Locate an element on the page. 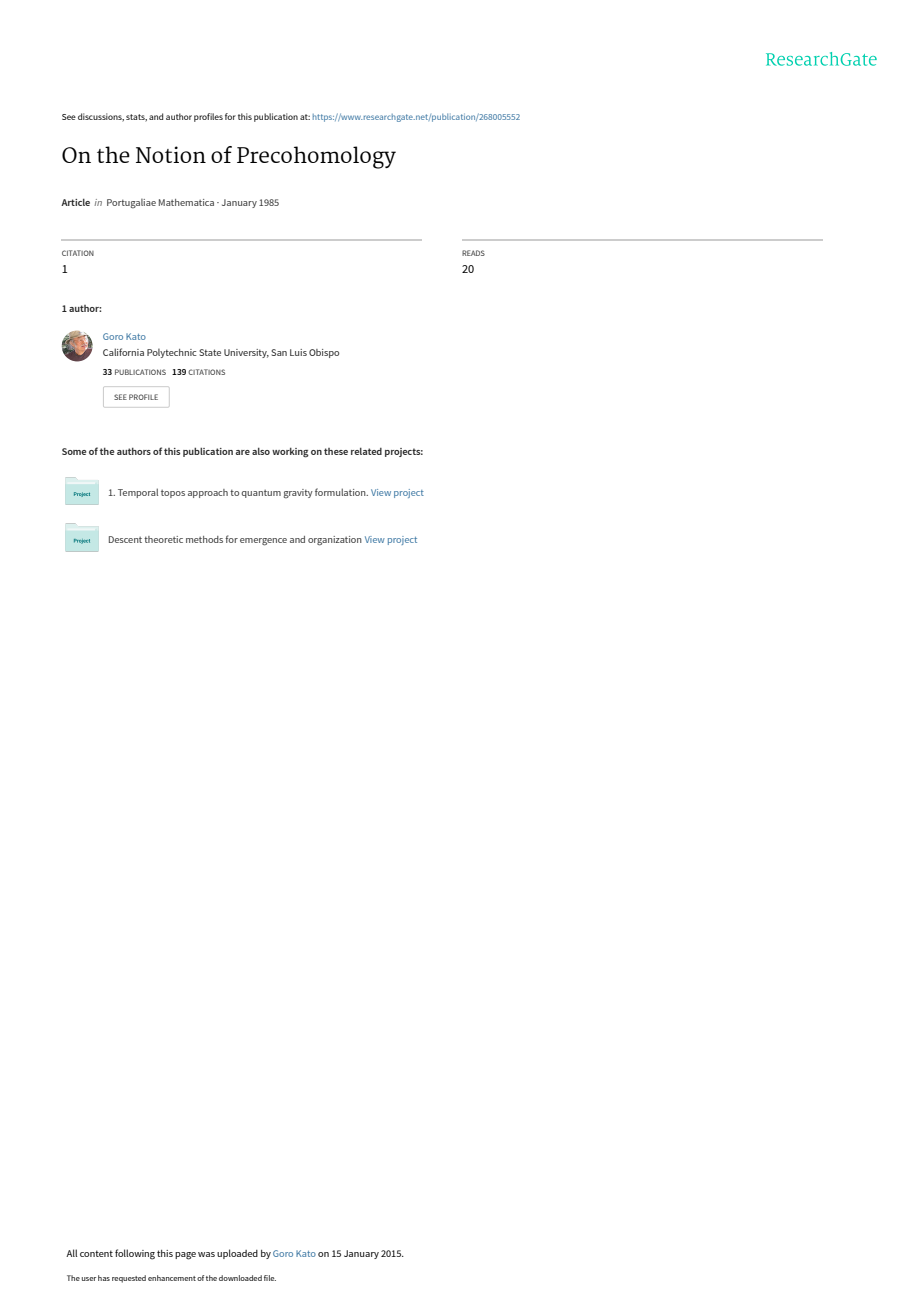 The height and width of the page is (1307, 924). content is located at coordinates (96, 1253).
